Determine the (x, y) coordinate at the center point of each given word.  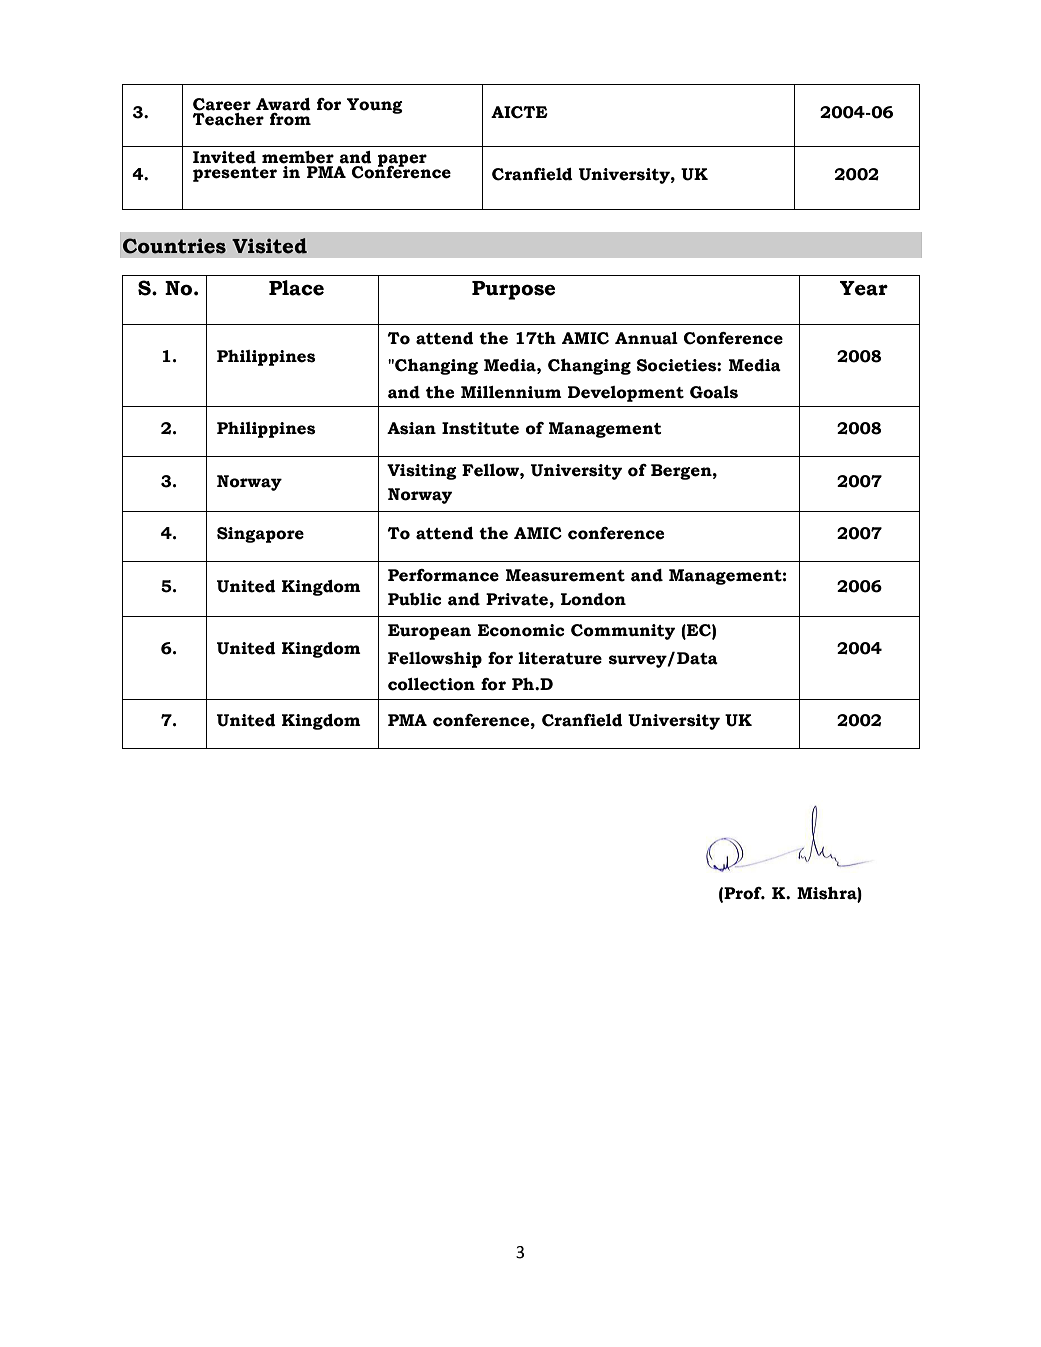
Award (283, 104)
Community (623, 632)
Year (864, 288)
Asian (411, 428)
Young (375, 106)
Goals (714, 392)
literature (560, 658)
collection (431, 684)
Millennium (511, 392)
